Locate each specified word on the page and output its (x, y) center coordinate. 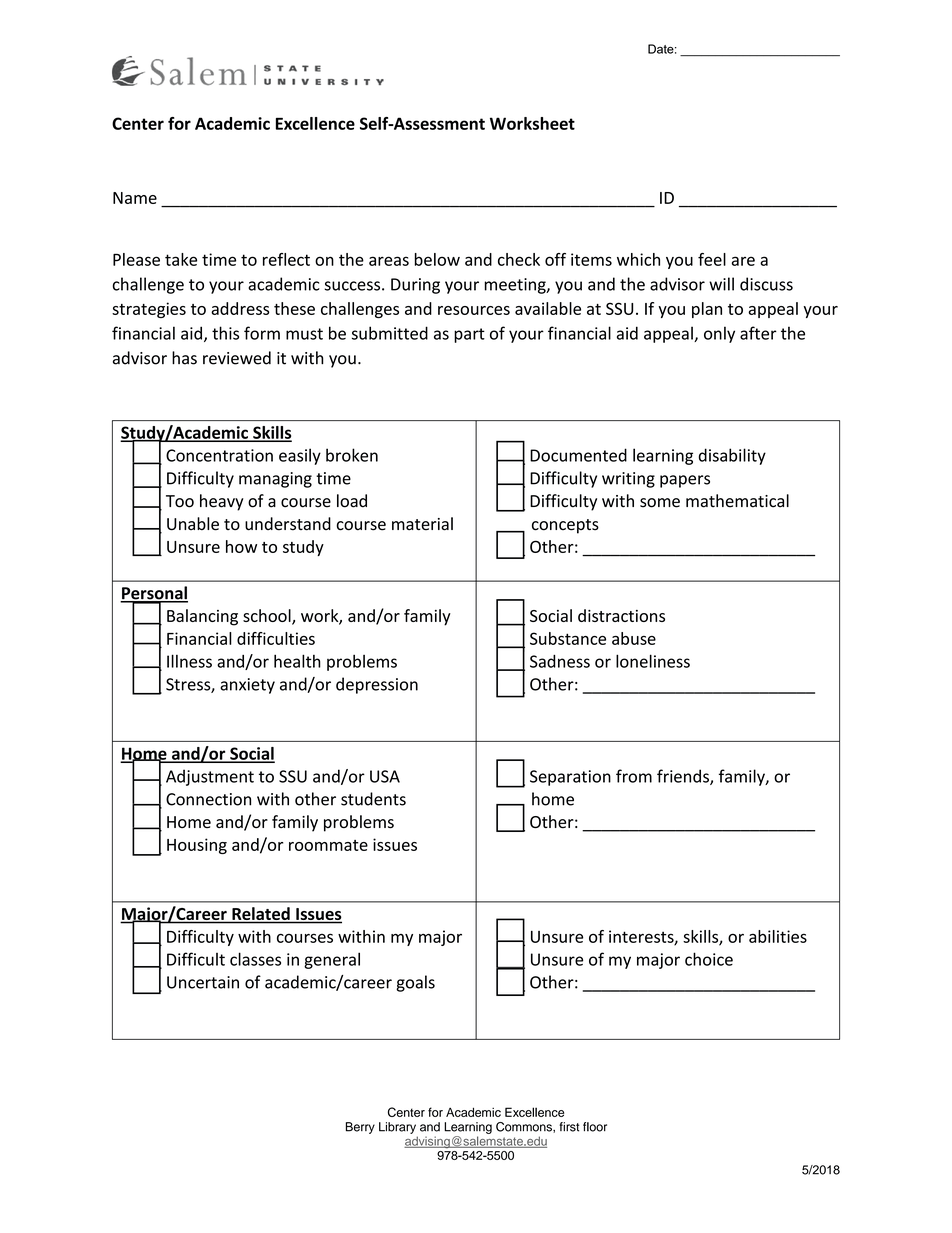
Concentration (219, 455)
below (437, 259)
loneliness (653, 661)
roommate (328, 845)
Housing (197, 846)
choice (709, 959)
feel (712, 259)
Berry (360, 1128)
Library (397, 1128)
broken (352, 455)
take (181, 259)
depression (377, 685)
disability (732, 456)
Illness (189, 661)
